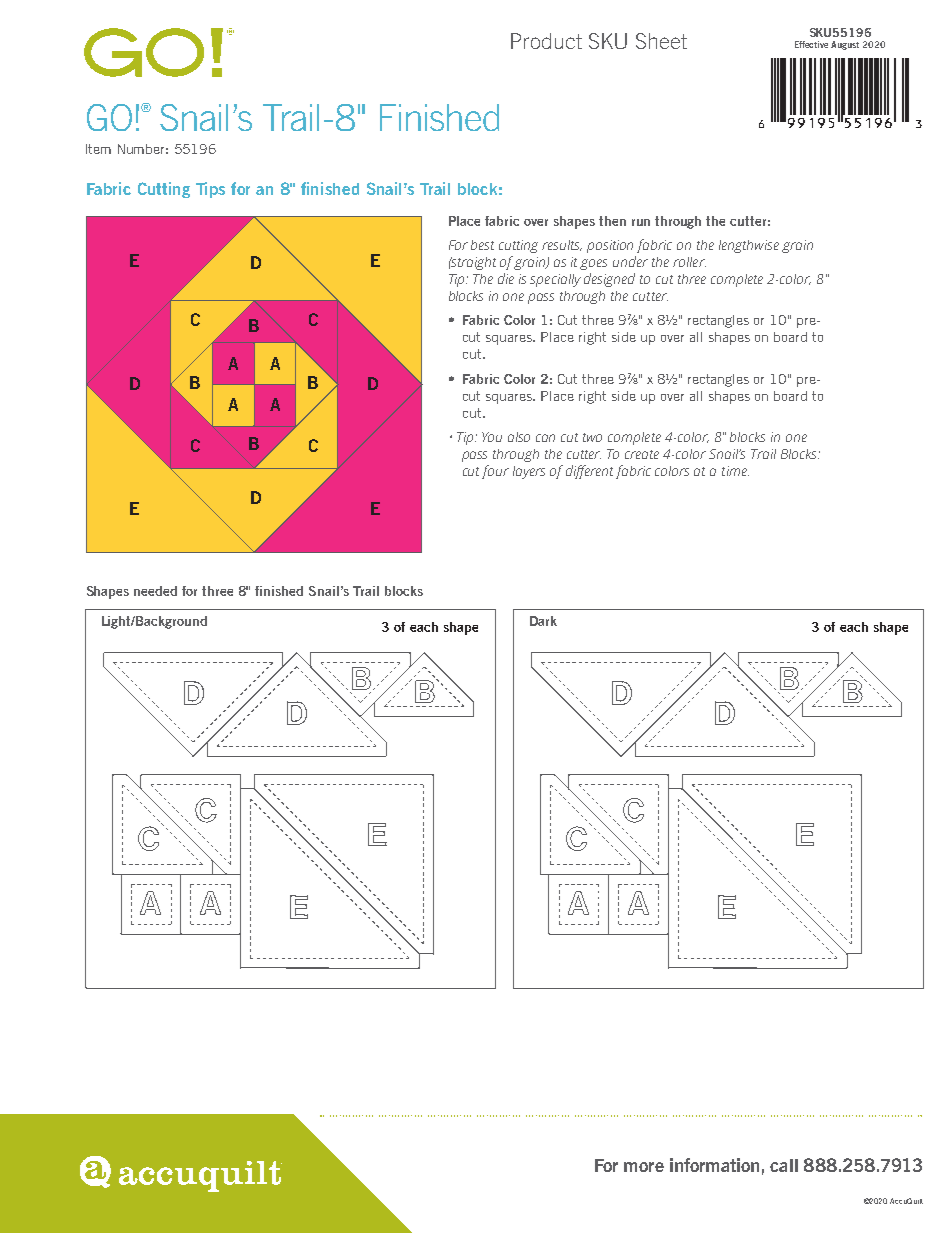  What do you see at coordinates (589, 472) in the image?
I see `different` at bounding box center [589, 472].
